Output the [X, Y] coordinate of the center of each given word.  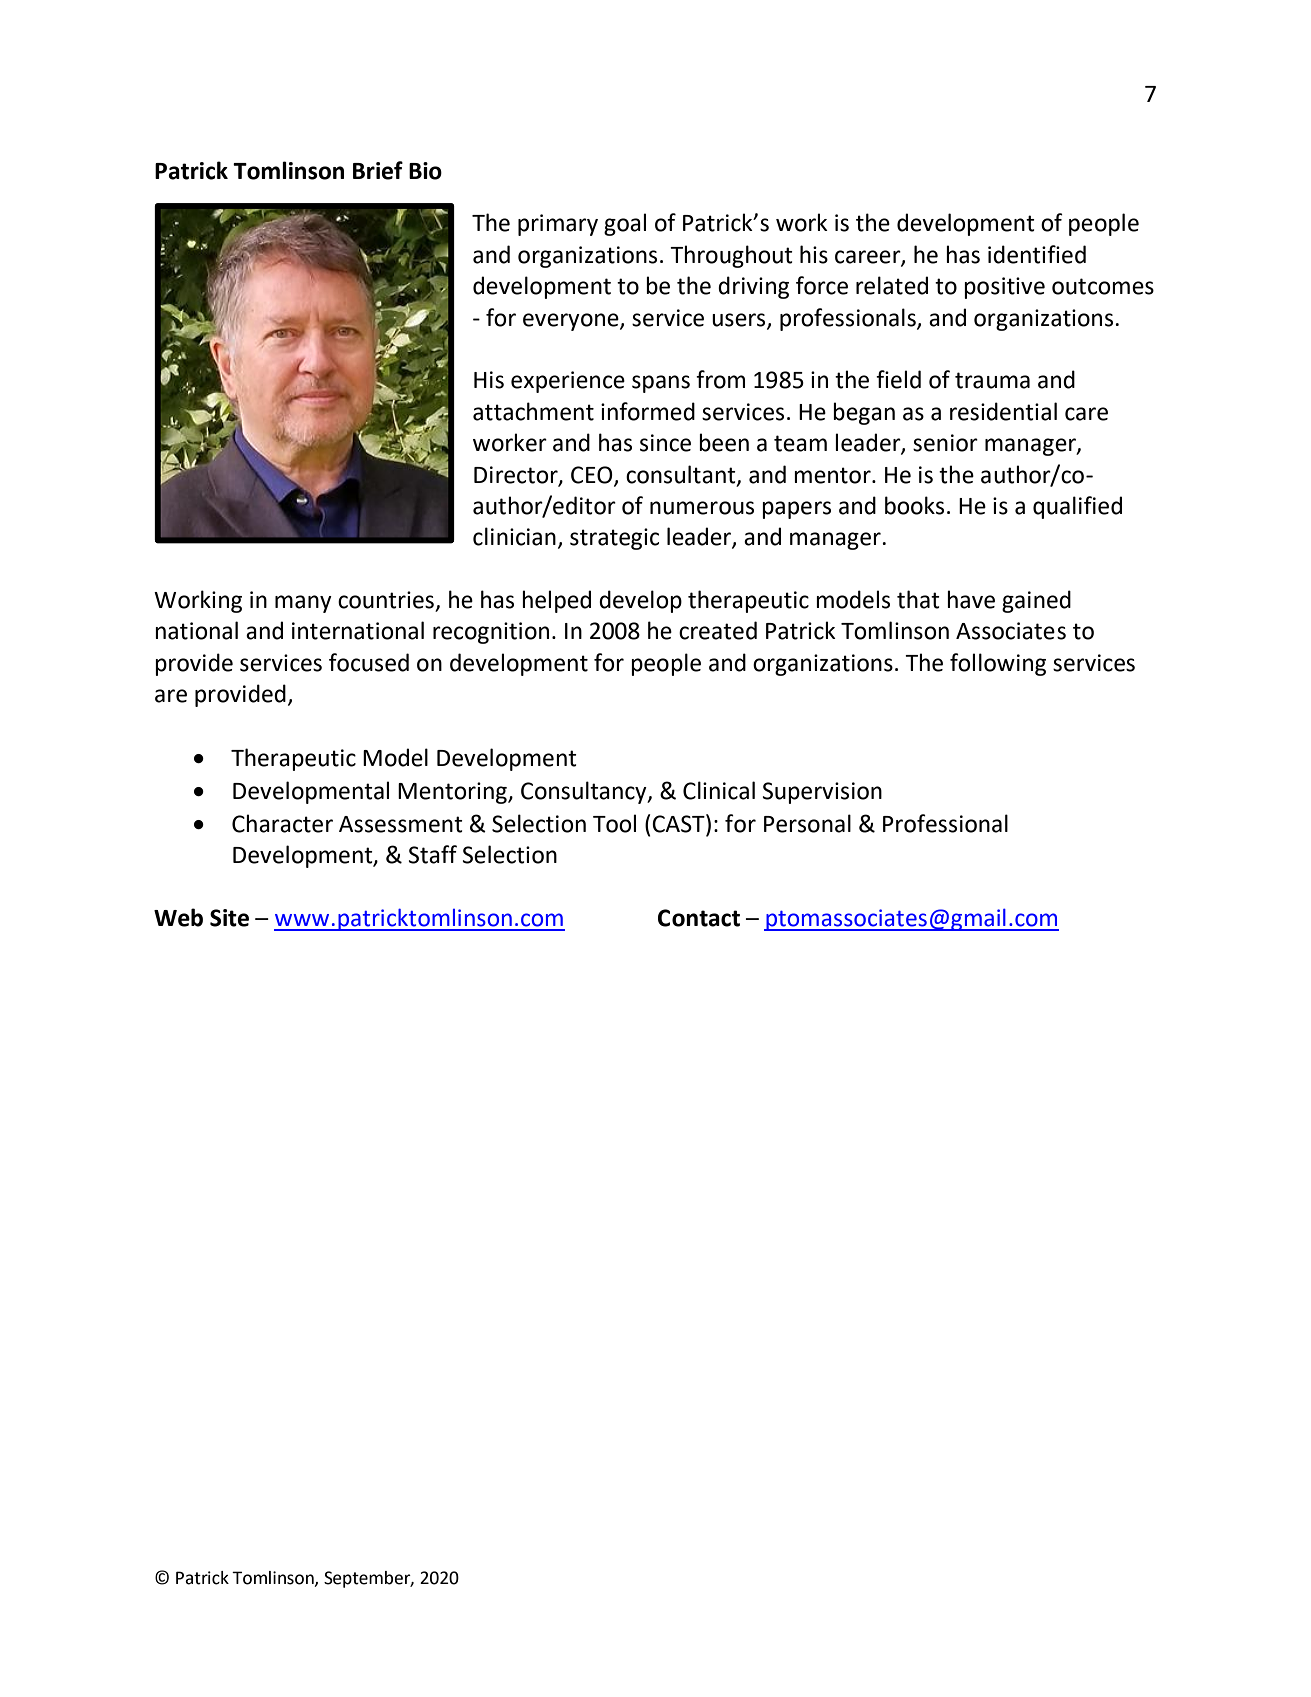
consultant [682, 475]
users [740, 320]
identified [1037, 254]
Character [282, 823]
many [303, 604]
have [971, 599]
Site [229, 918]
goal [625, 224]
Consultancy [585, 792]
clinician [514, 536]
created [718, 630]
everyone [572, 322]
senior [945, 443]
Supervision [822, 793]
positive [1004, 288]
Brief [378, 170]
